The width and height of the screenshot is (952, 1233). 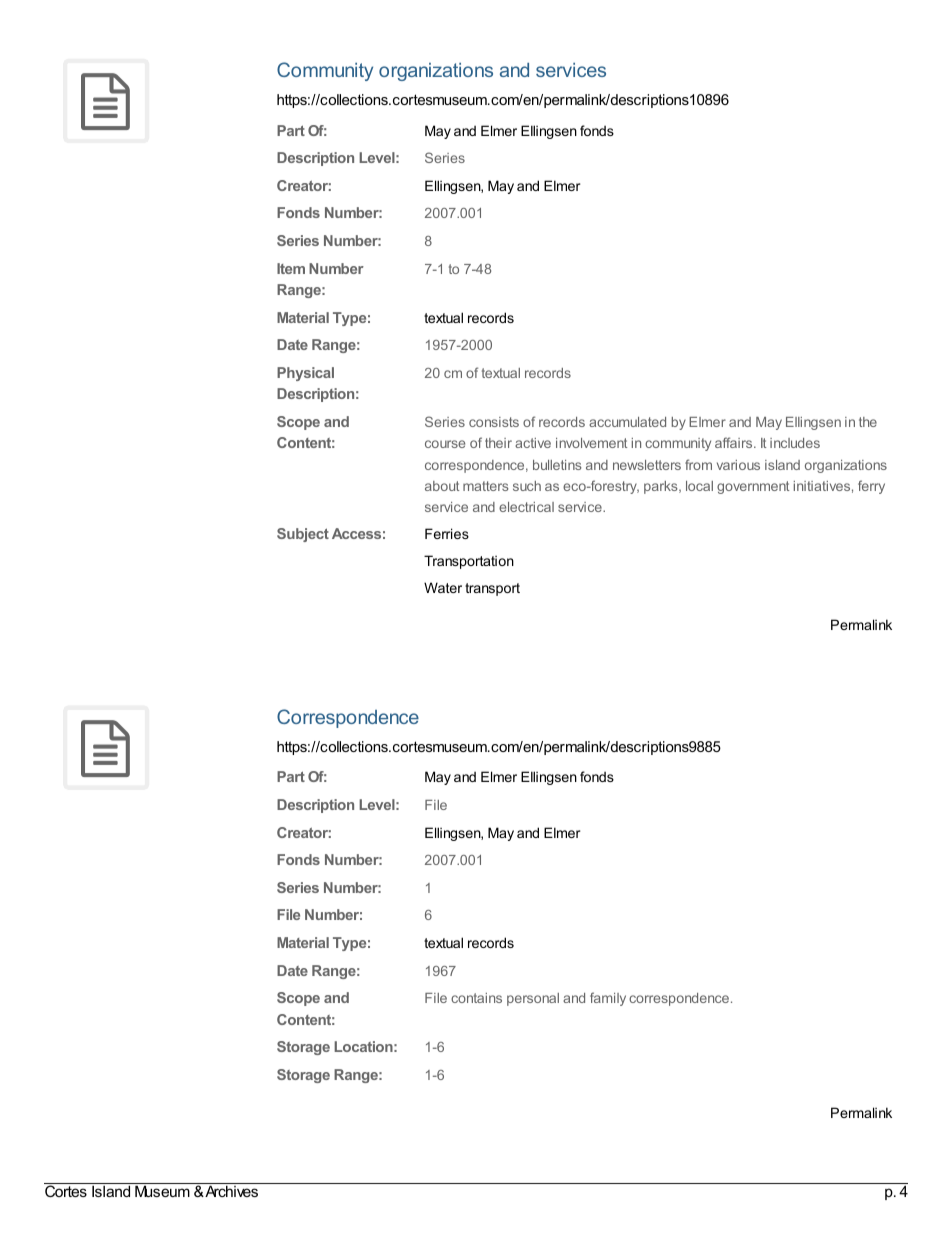 I want to click on Subject, so click(x=303, y=535).
